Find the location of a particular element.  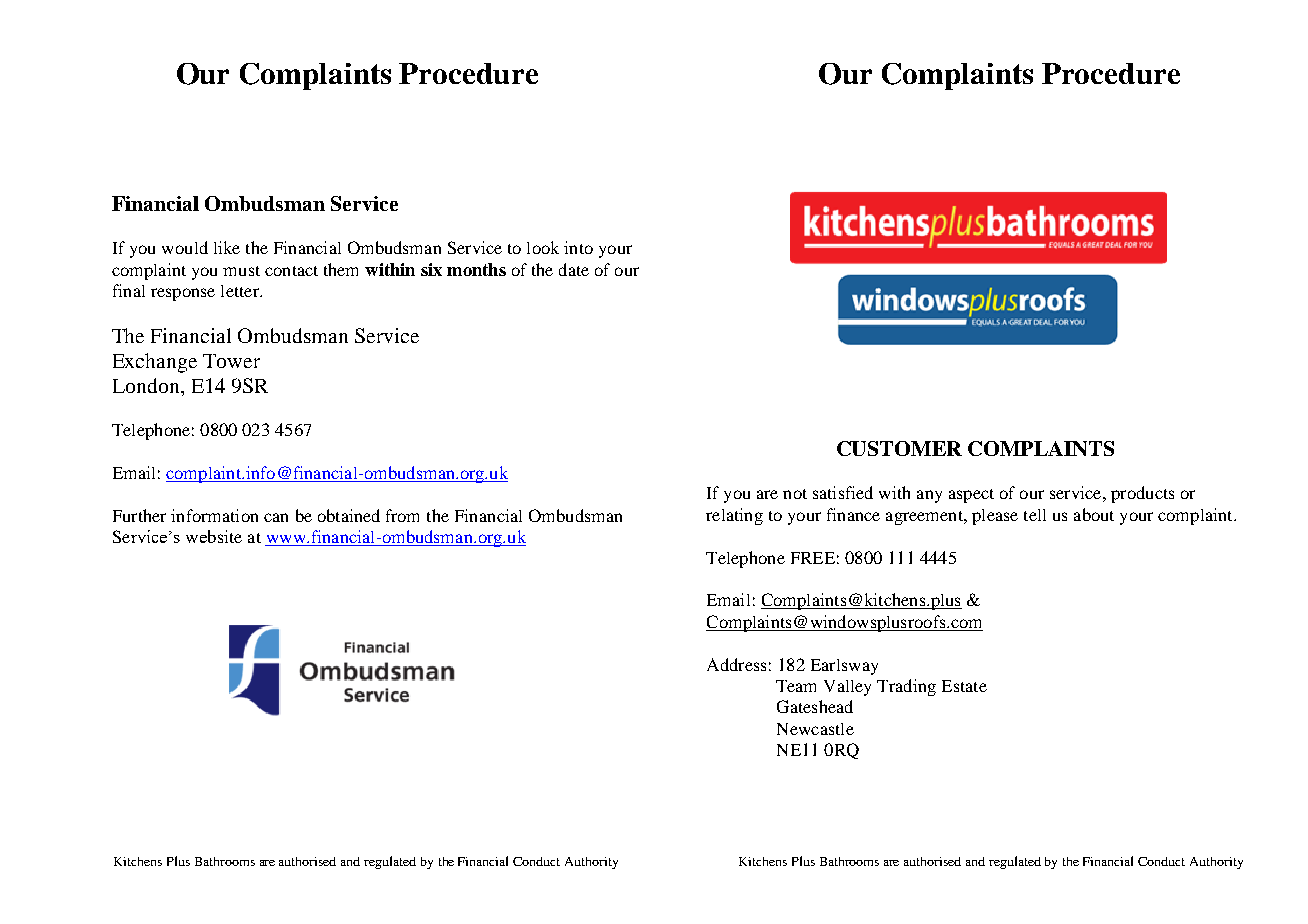

date is located at coordinates (574, 269).
